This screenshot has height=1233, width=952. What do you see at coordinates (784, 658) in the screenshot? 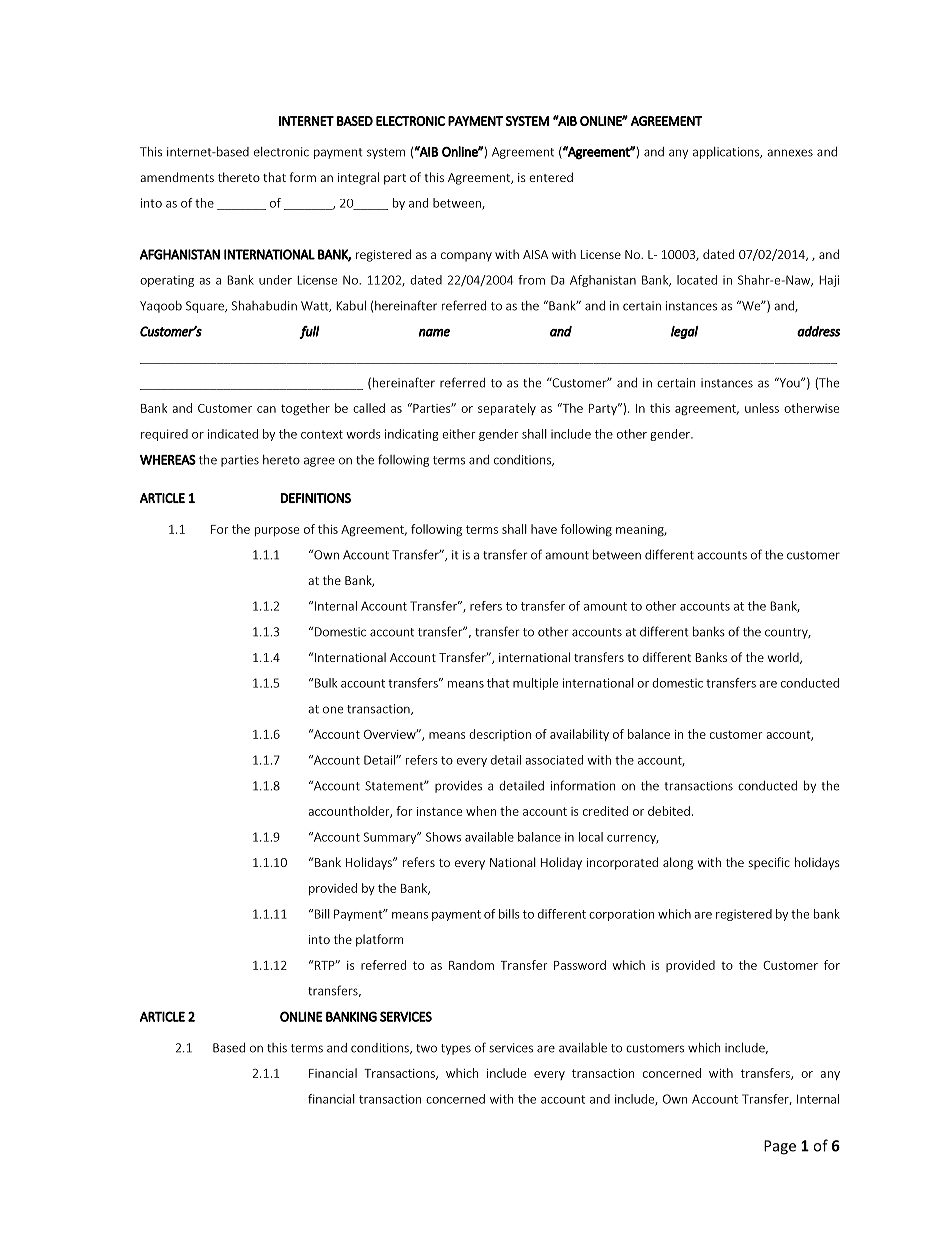
I see `world` at bounding box center [784, 658].
